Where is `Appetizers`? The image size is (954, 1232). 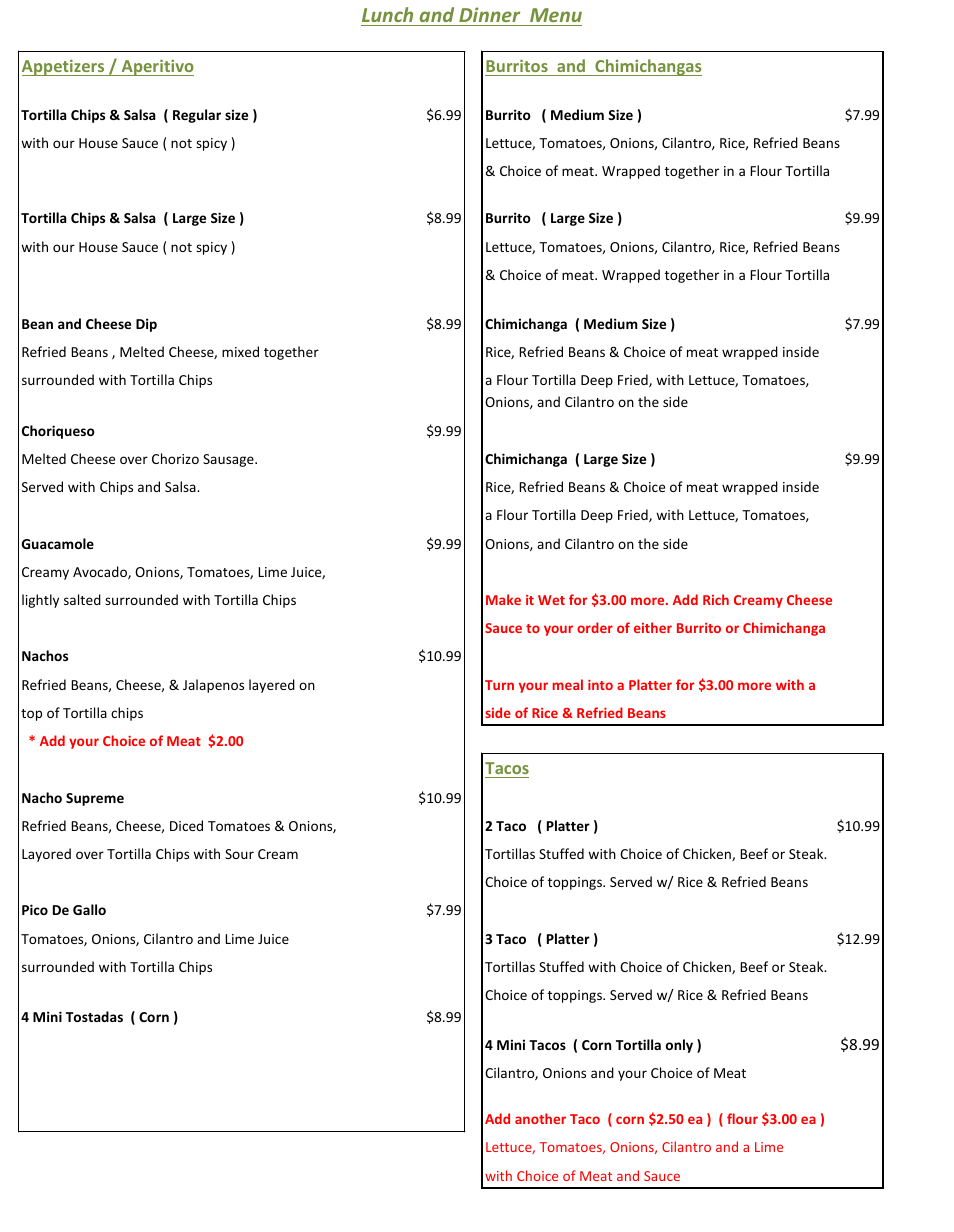 Appetizers is located at coordinates (64, 67).
